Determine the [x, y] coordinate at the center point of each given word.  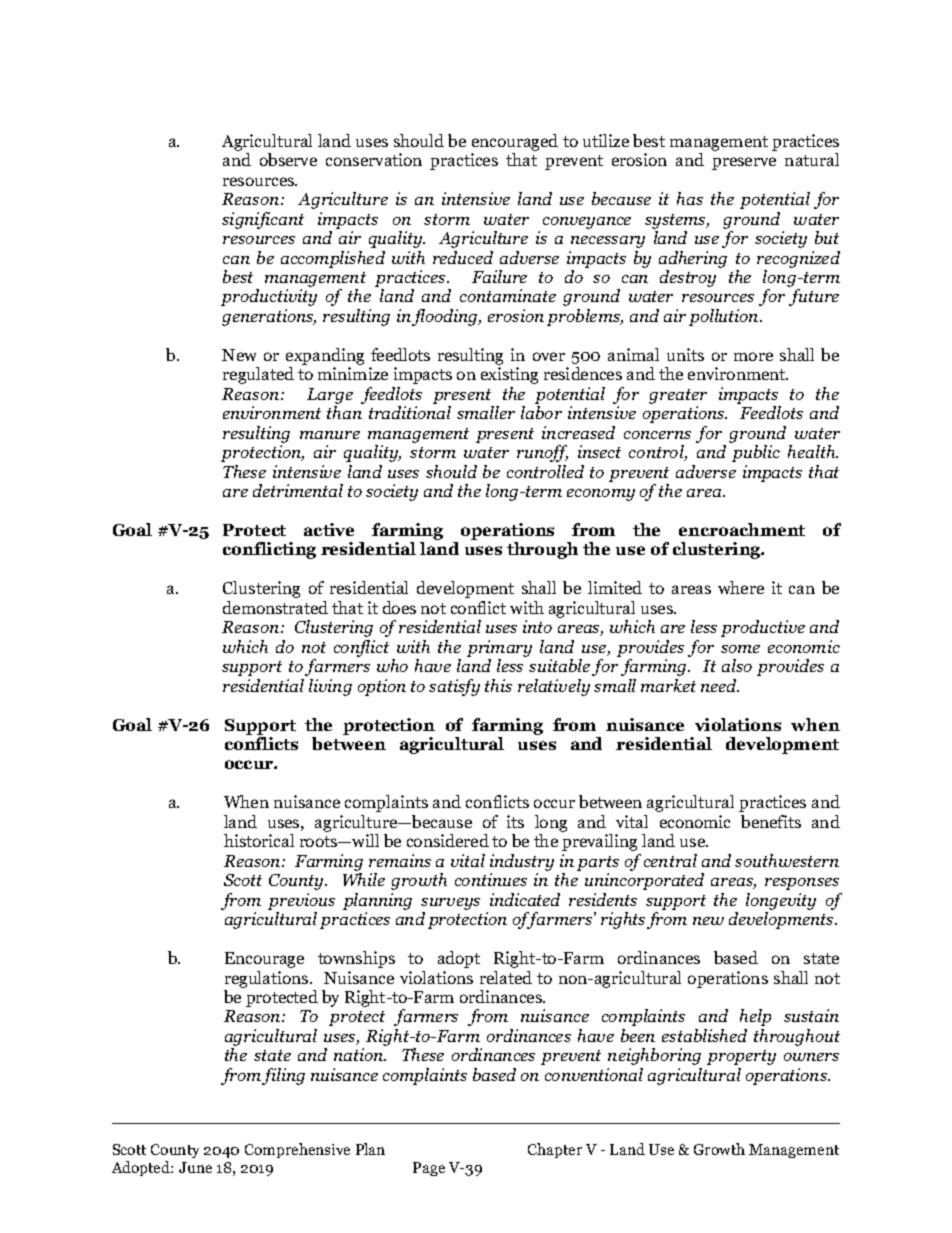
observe [288, 159]
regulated [258, 375]
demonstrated [275, 607]
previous [301, 901]
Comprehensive [297, 1150]
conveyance [587, 223]
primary [499, 648]
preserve [744, 163]
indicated [525, 899]
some [740, 649]
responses [802, 884]
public [756, 453]
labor [541, 412]
